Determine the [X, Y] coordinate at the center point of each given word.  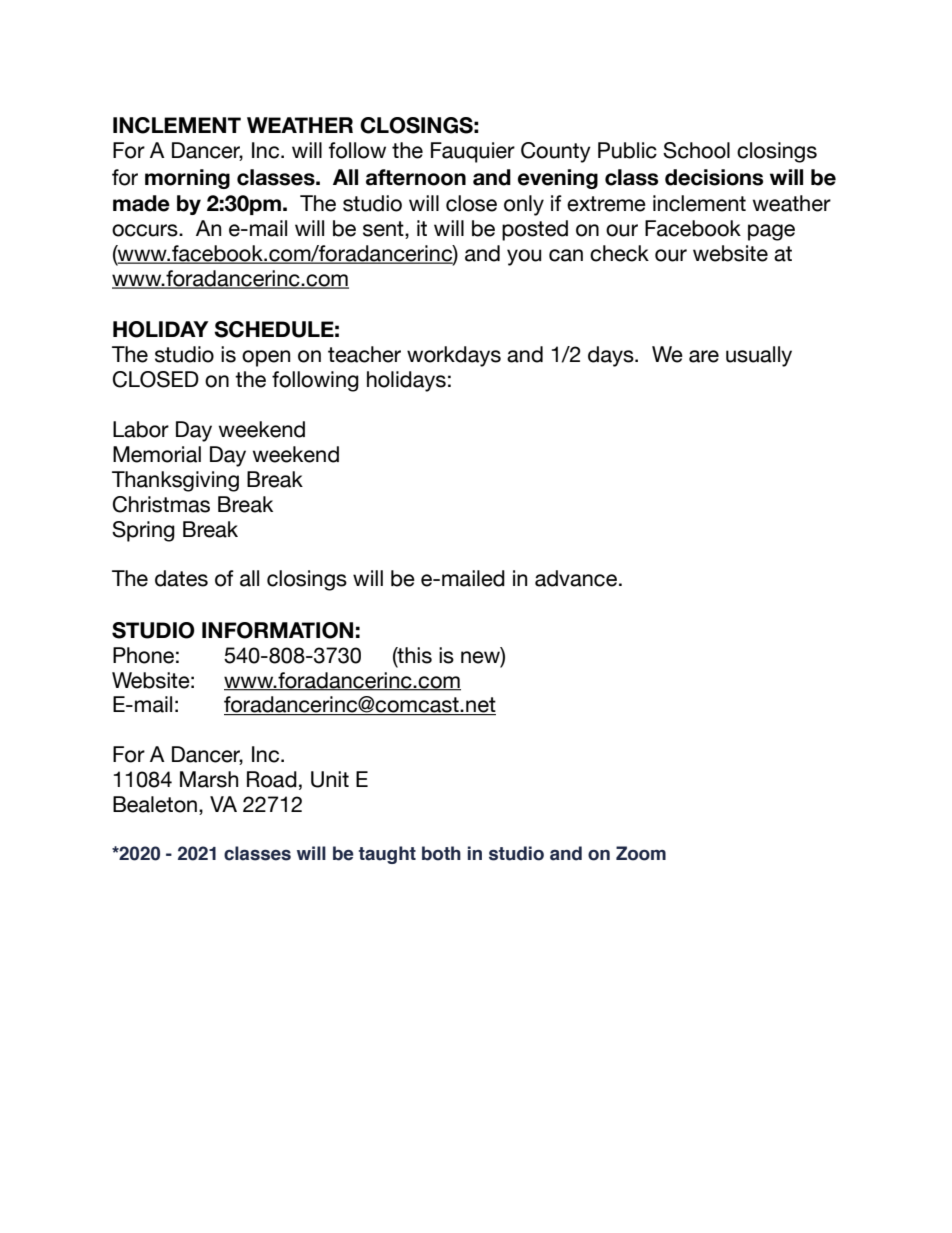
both [441, 853]
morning [187, 179]
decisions [714, 177]
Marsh [209, 779]
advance [576, 578]
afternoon [416, 177]
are [704, 356]
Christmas [161, 504]
